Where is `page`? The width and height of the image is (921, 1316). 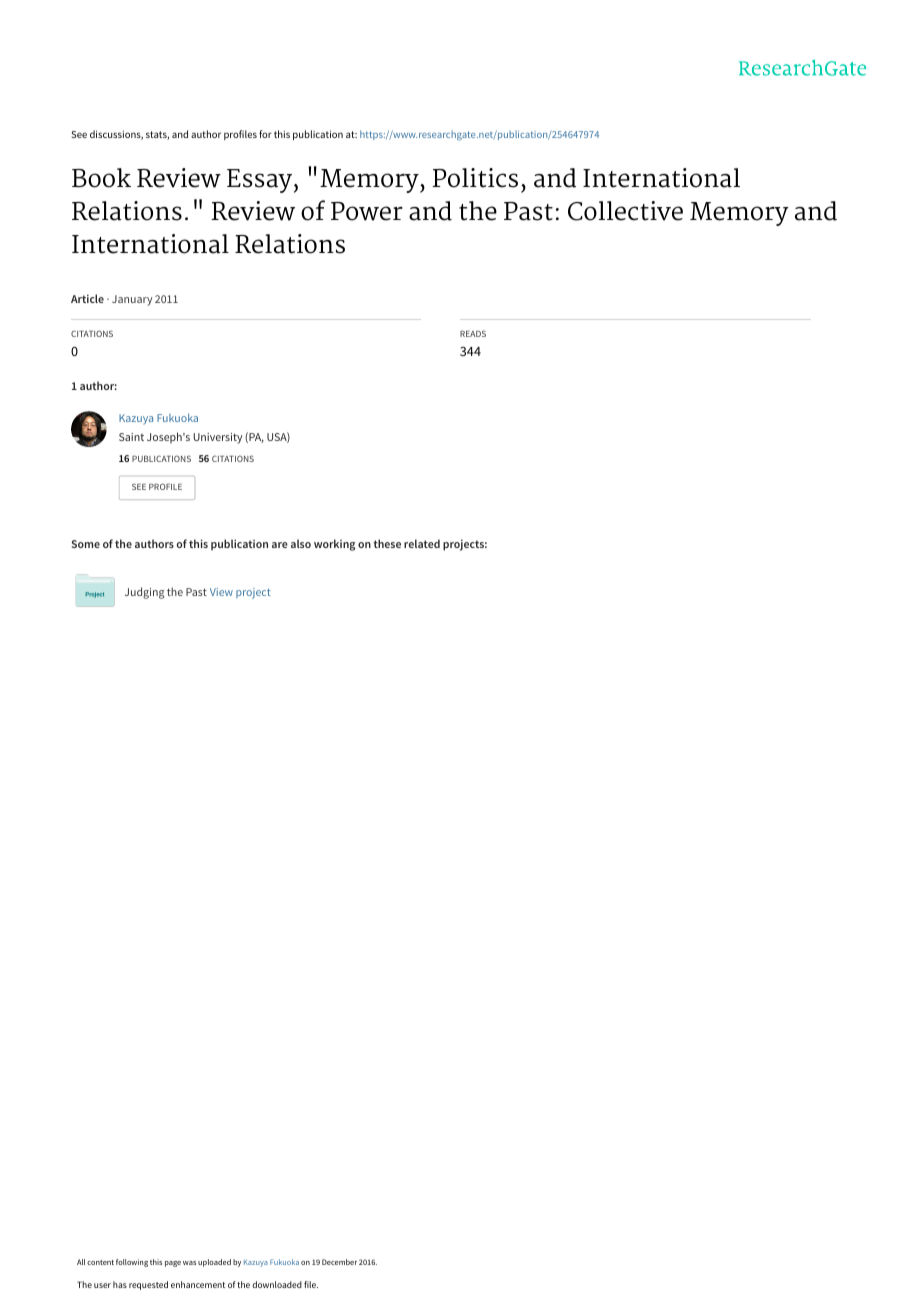
page is located at coordinates (173, 1264).
